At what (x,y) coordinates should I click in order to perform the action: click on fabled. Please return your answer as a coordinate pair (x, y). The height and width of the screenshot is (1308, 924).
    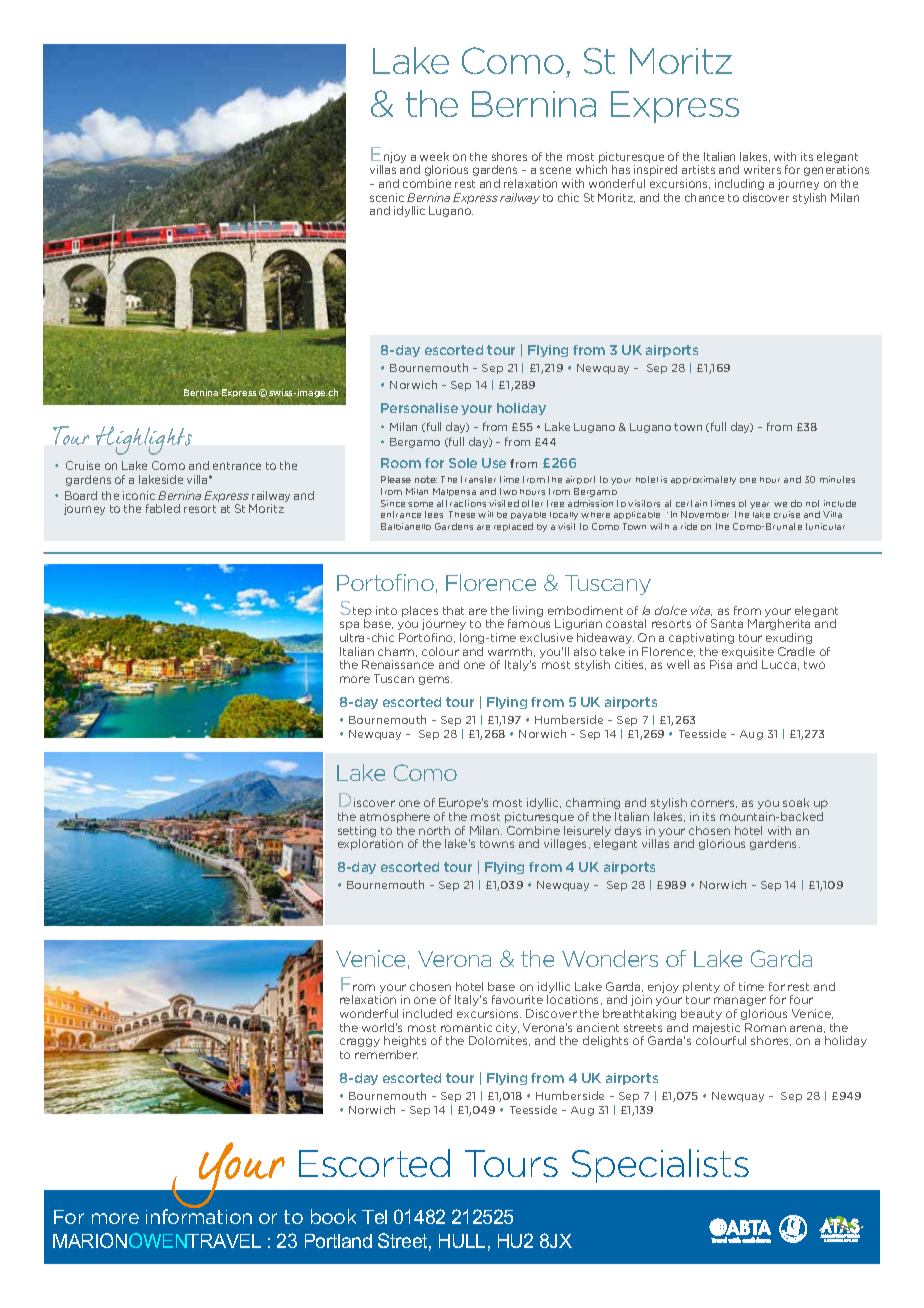
    Looking at the image, I should click on (163, 508).
